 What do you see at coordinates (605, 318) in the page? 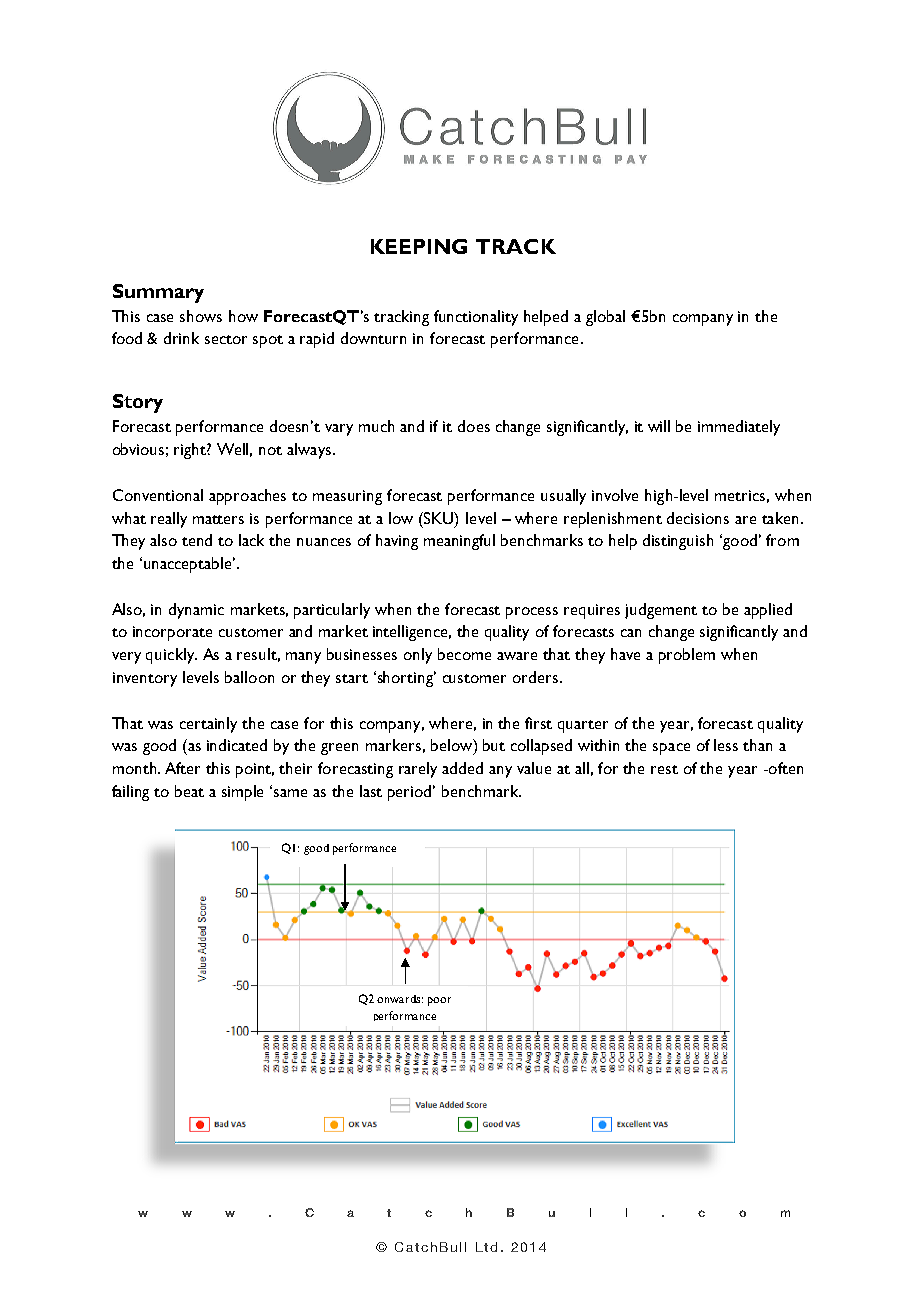
I see `global` at bounding box center [605, 318].
